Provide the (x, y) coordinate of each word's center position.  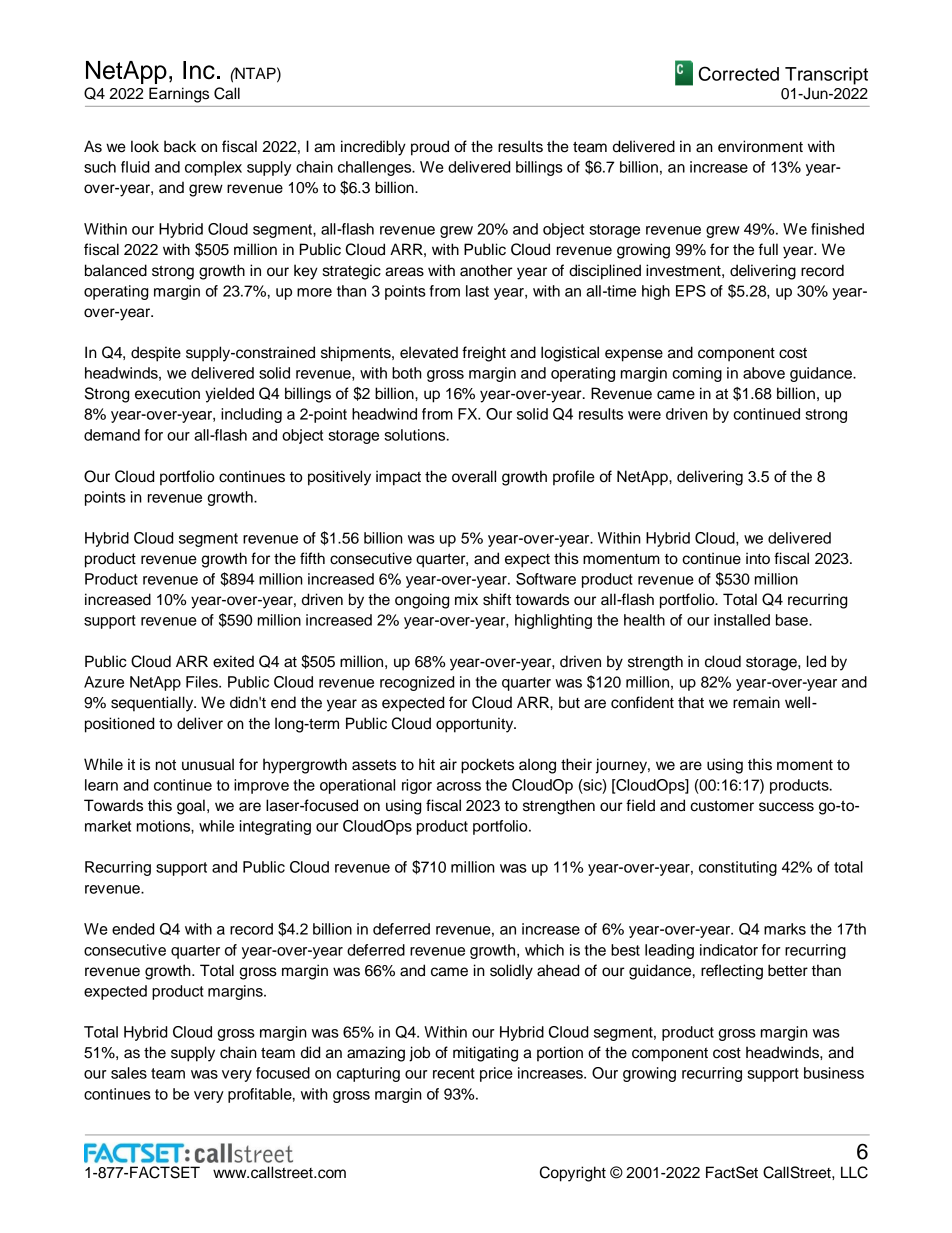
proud (430, 148)
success (786, 807)
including (251, 415)
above (764, 373)
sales (129, 1073)
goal (191, 807)
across (459, 786)
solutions (416, 435)
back (180, 146)
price (496, 1074)
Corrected (739, 73)
